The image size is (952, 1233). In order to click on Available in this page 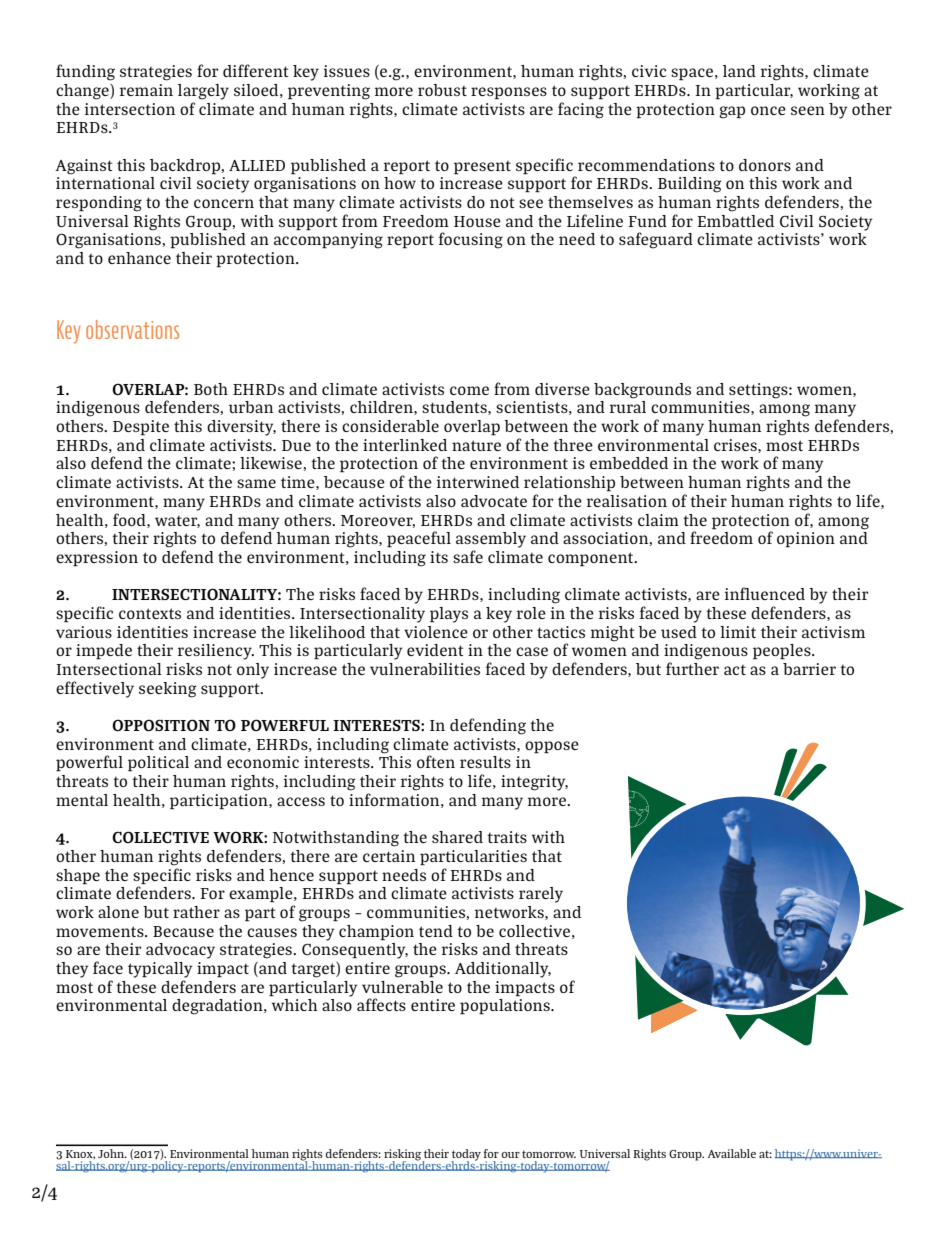, I will do `click(732, 1153)`.
